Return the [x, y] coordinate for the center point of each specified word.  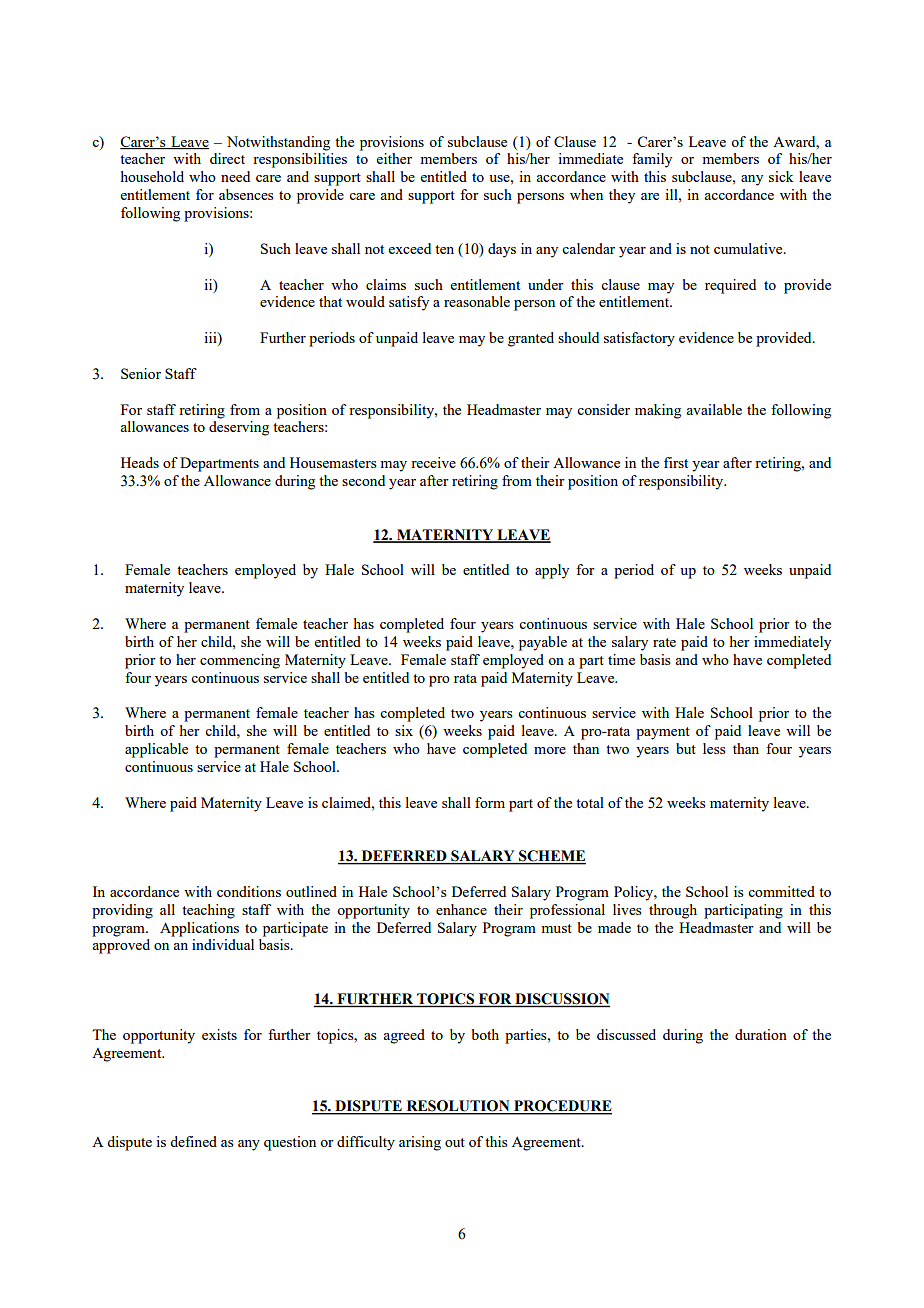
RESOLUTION [458, 1107]
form [490, 802]
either [394, 158]
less [714, 748]
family [652, 160]
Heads [140, 462]
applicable [156, 750]
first [676, 462]
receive [433, 462]
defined [193, 1141]
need [235, 176]
